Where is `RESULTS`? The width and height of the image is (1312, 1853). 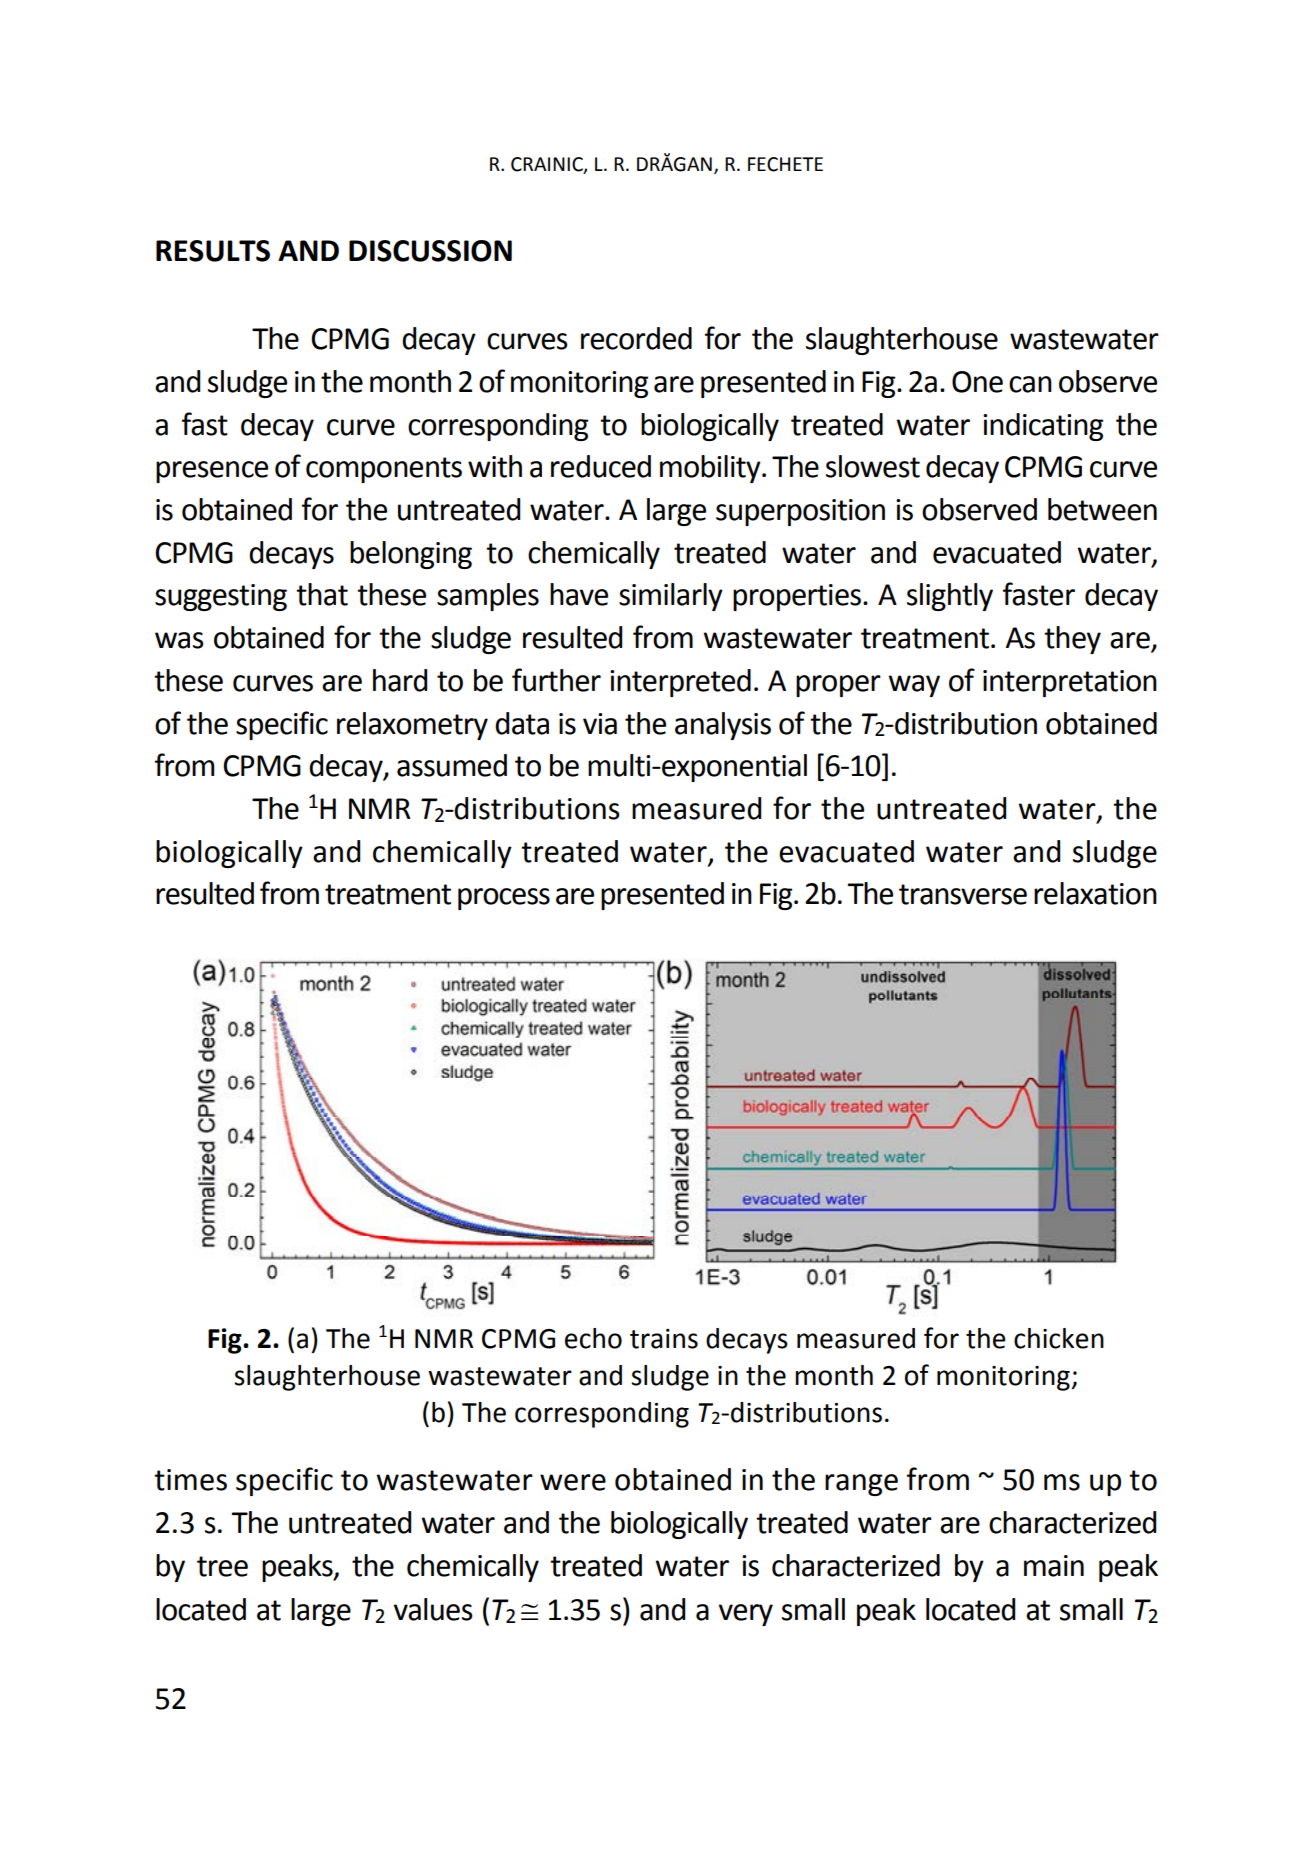 RESULTS is located at coordinates (213, 251).
